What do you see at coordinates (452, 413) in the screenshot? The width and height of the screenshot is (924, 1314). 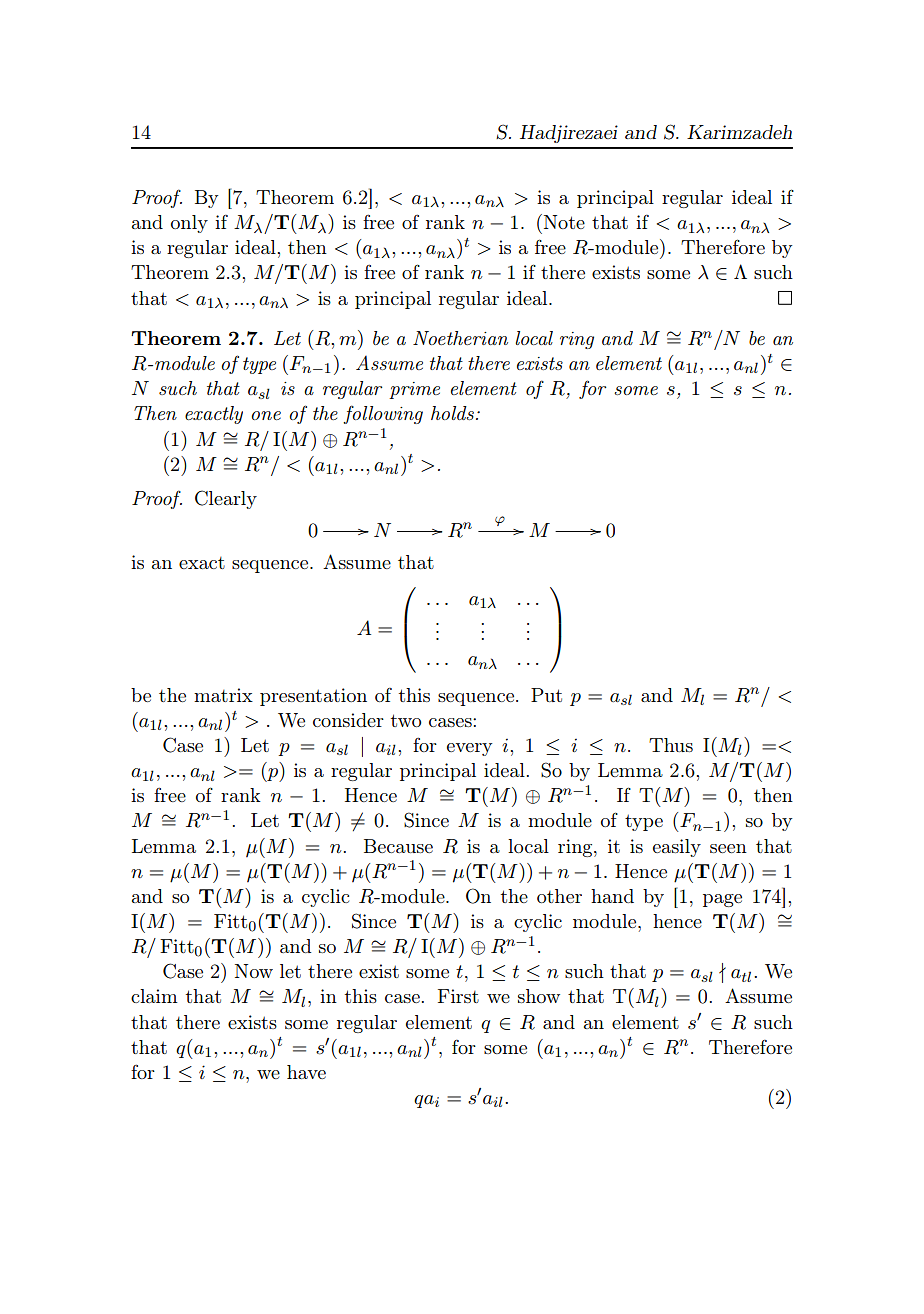 I see `holds` at bounding box center [452, 413].
